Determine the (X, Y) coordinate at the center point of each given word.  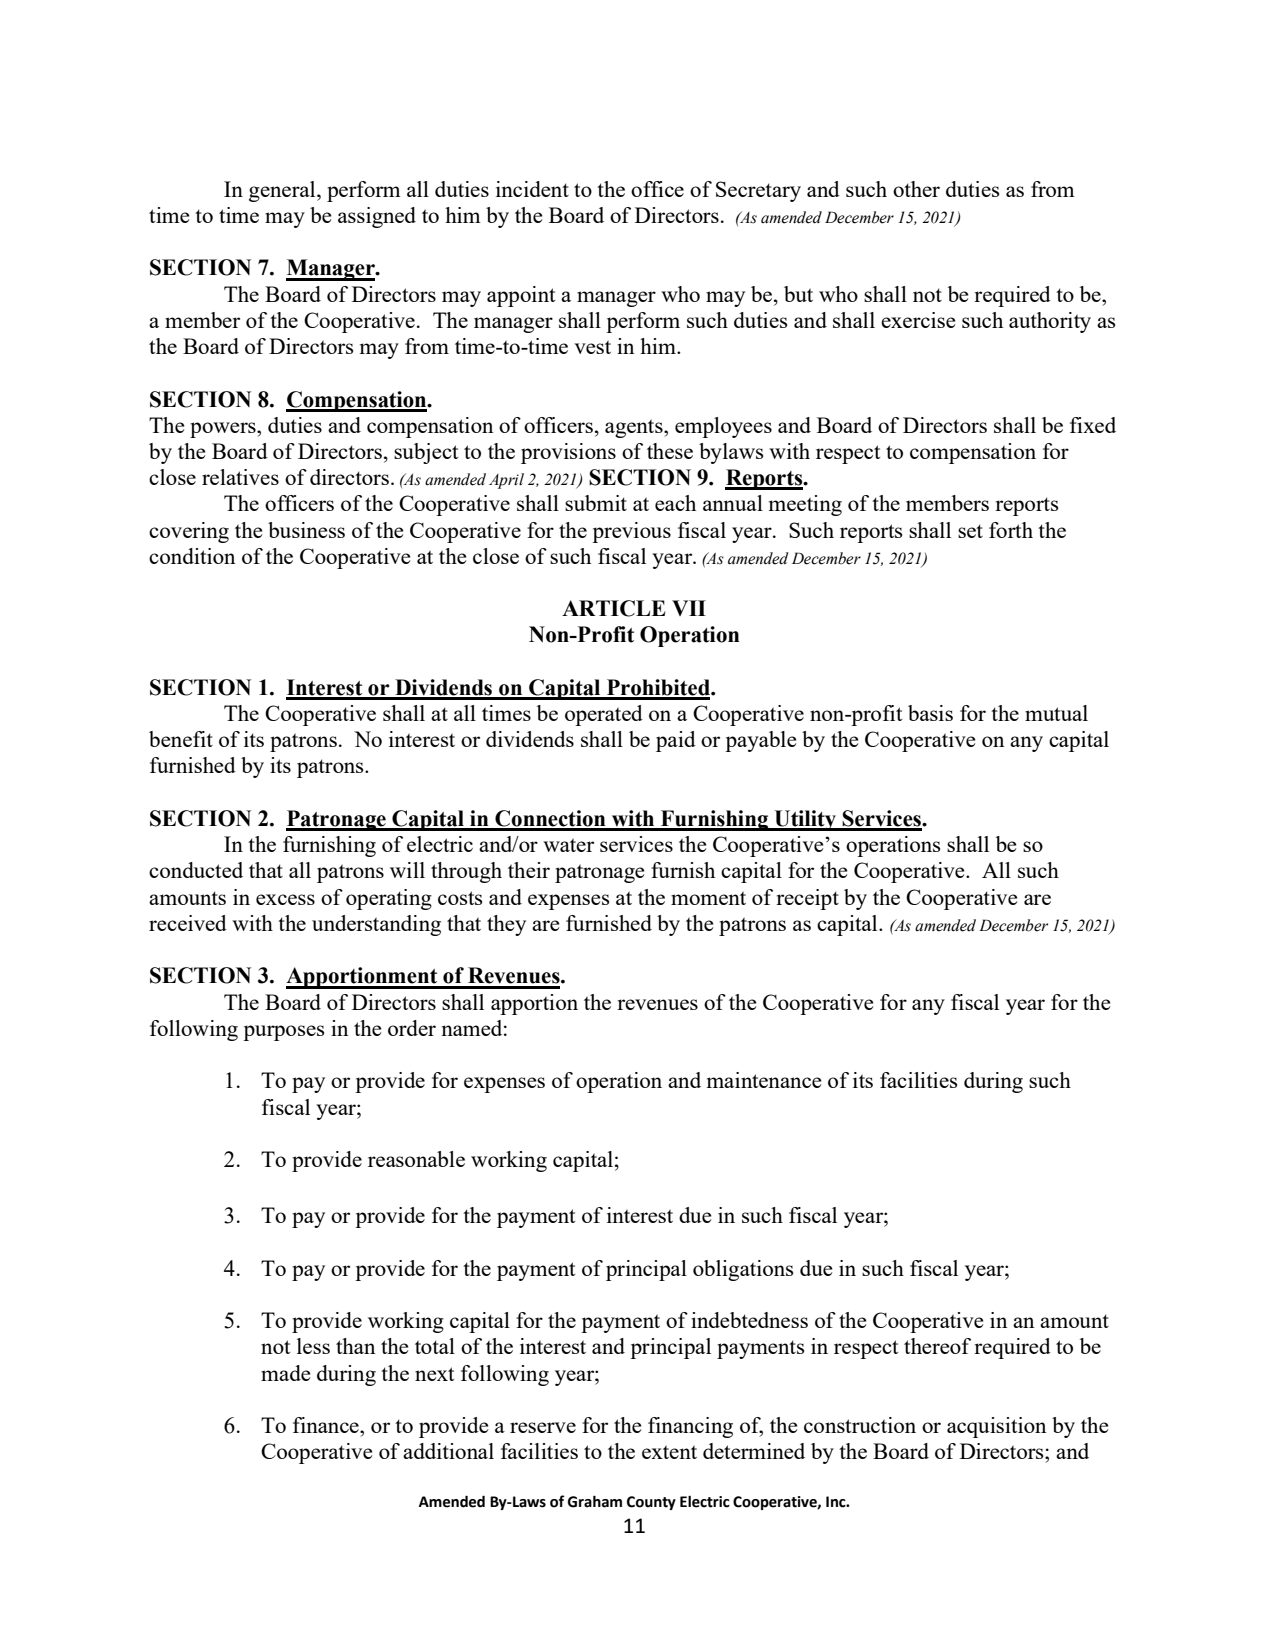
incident (532, 189)
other (916, 189)
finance (327, 1425)
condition (192, 556)
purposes (283, 1033)
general (283, 191)
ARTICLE (614, 608)
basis (930, 713)
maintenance (764, 1080)
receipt (807, 899)
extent (669, 1452)
